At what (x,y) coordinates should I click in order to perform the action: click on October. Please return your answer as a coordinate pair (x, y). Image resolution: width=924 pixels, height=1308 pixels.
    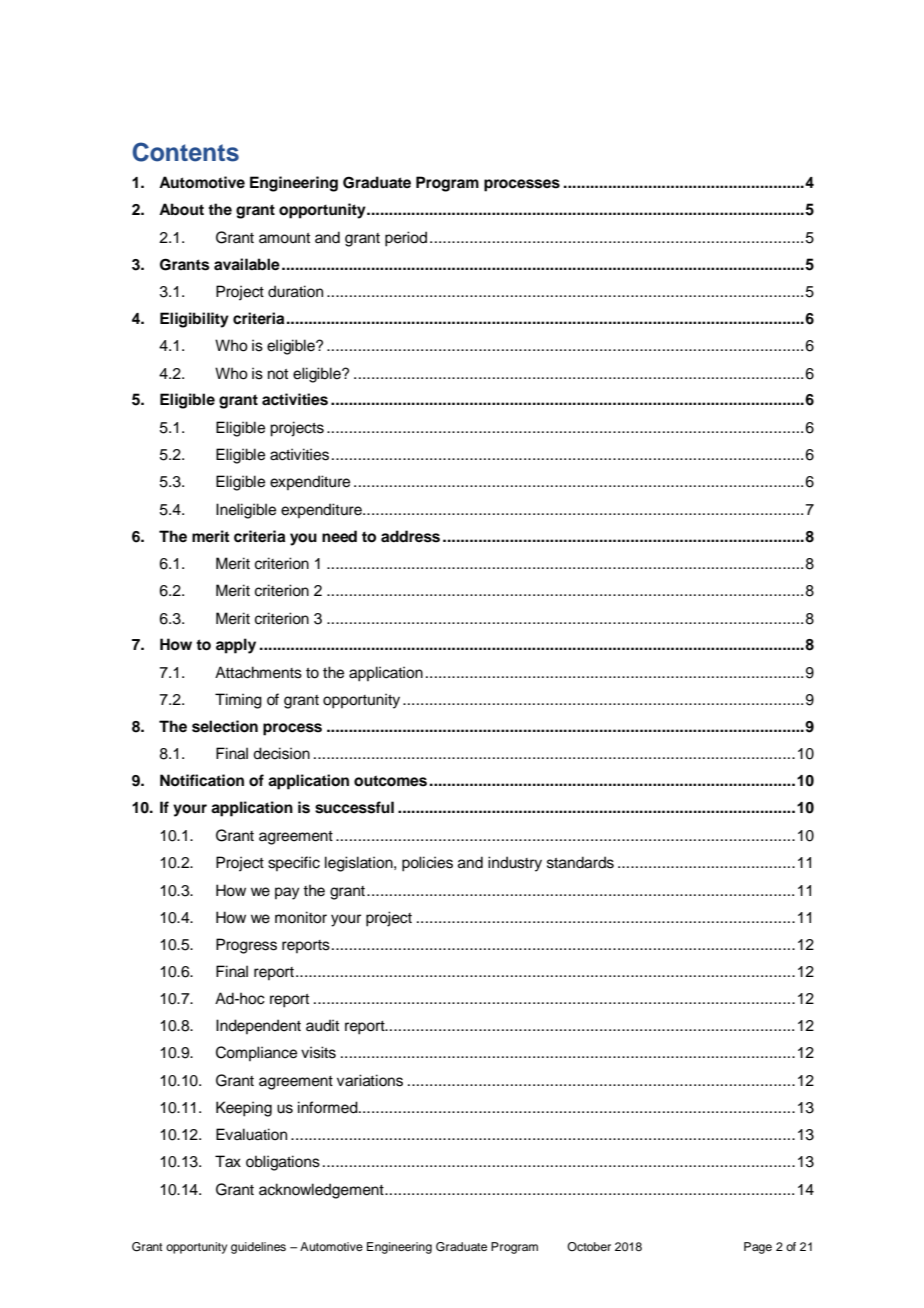
    Looking at the image, I should click on (589, 1246).
